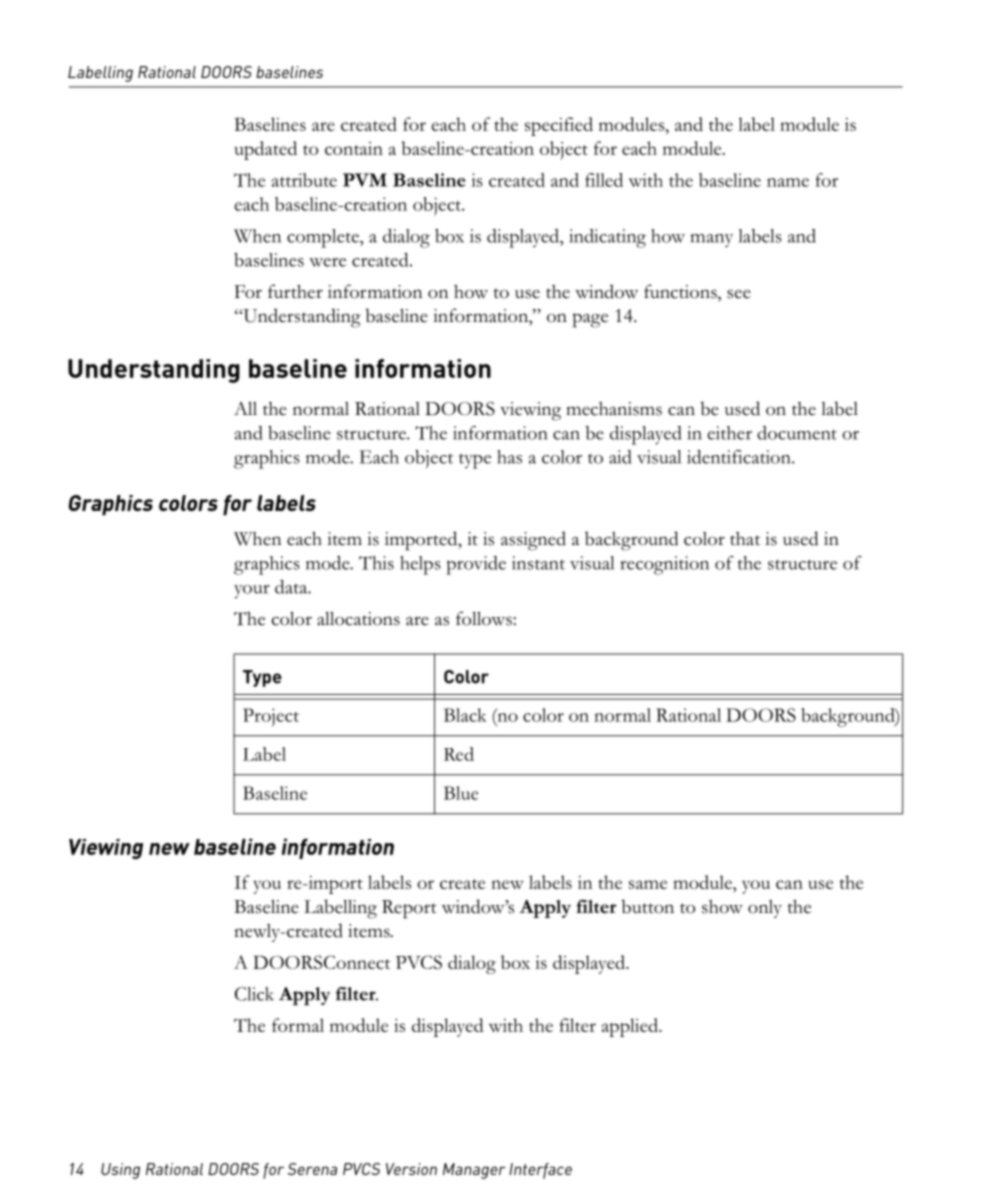 The height and width of the image is (1204, 1003). Describe the element at coordinates (509, 457) in the image. I see `has` at that location.
